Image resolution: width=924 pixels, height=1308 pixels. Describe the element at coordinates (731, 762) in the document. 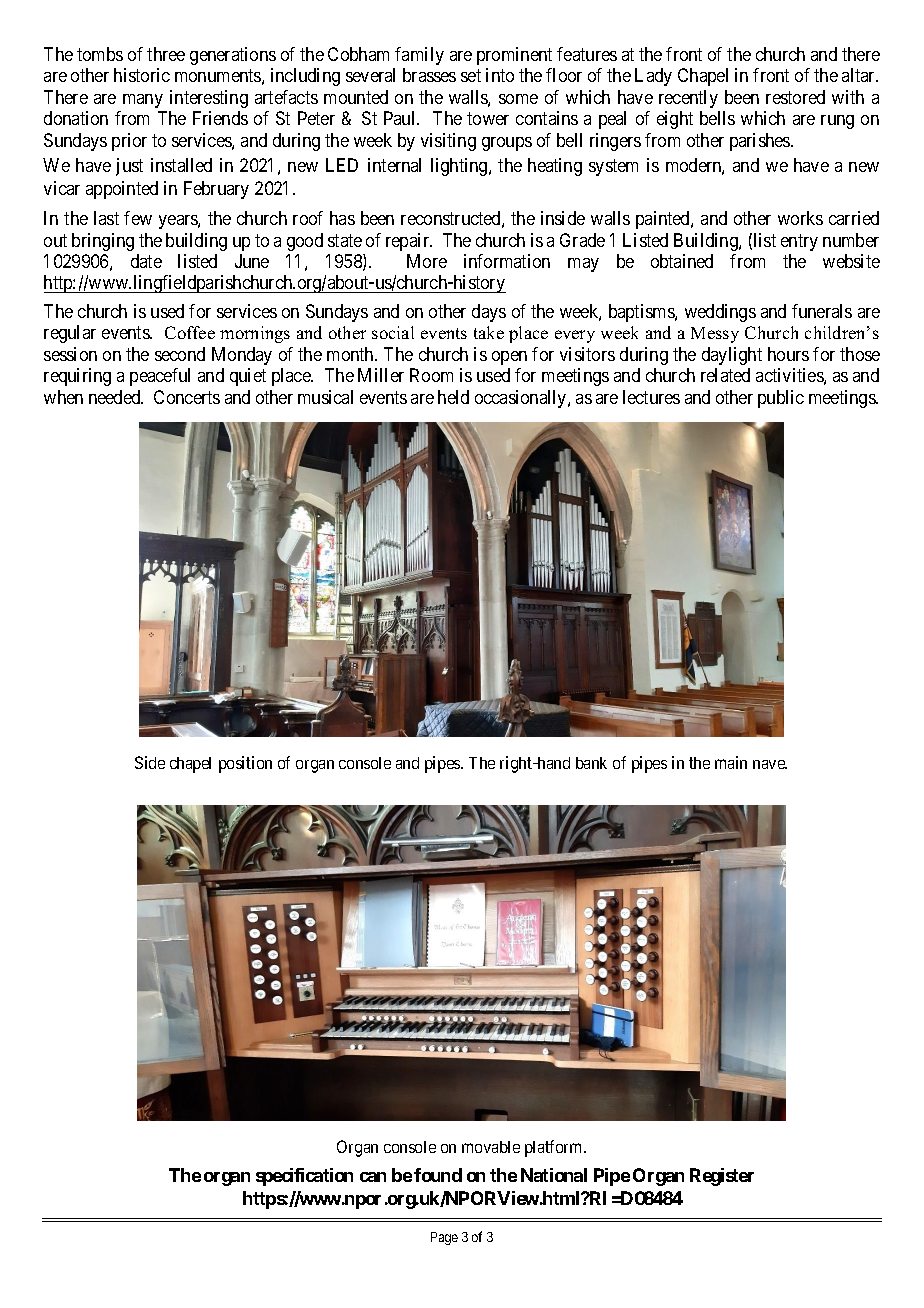

I see `main` at that location.
